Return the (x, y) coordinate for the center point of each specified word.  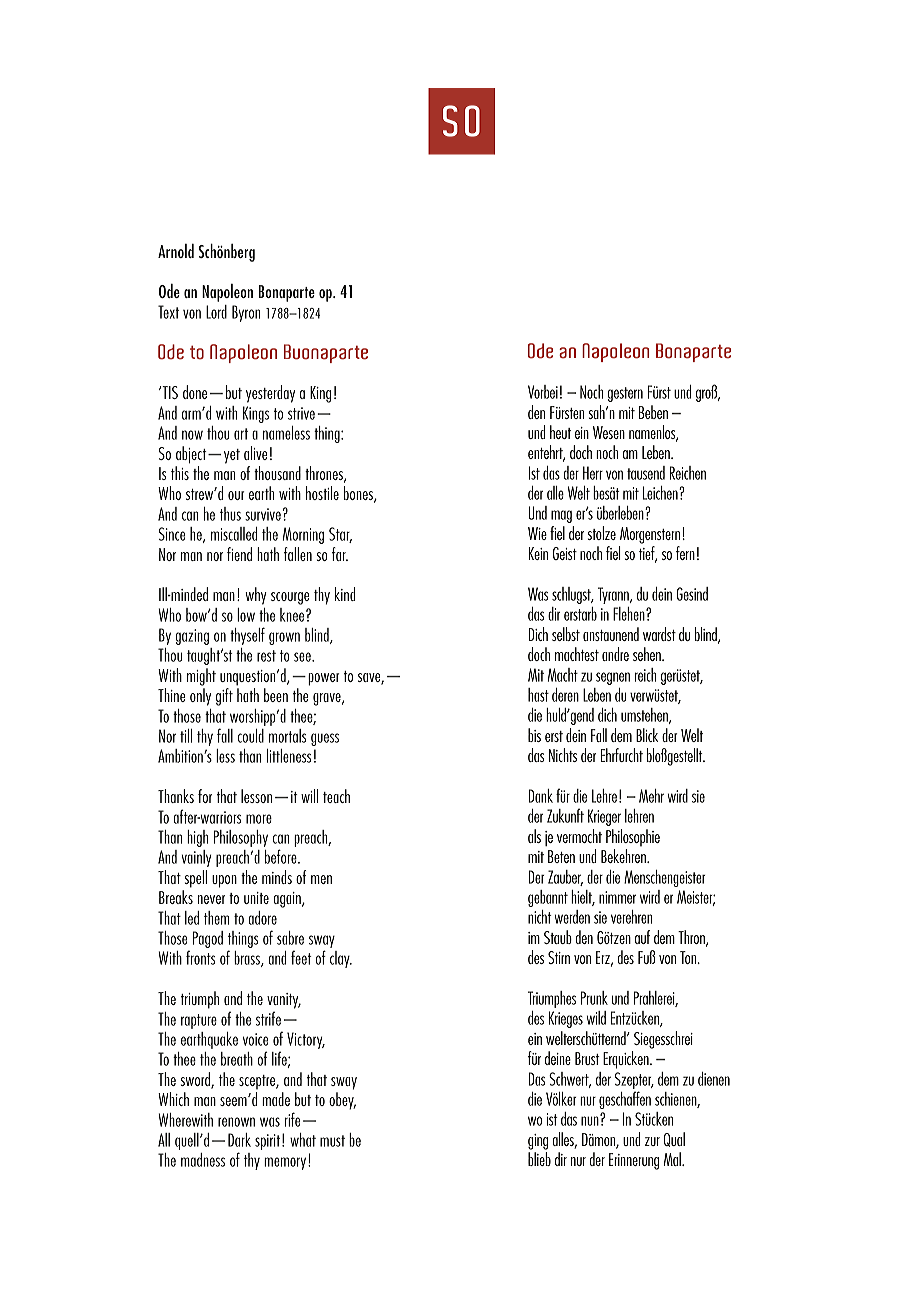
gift (224, 697)
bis (534, 735)
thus (230, 514)
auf (642, 937)
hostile (322, 493)
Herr (593, 473)
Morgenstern (650, 535)
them (216, 918)
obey (342, 1101)
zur (652, 1141)
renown (236, 1122)
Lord (216, 312)
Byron (246, 313)
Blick (647, 735)
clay (341, 959)
